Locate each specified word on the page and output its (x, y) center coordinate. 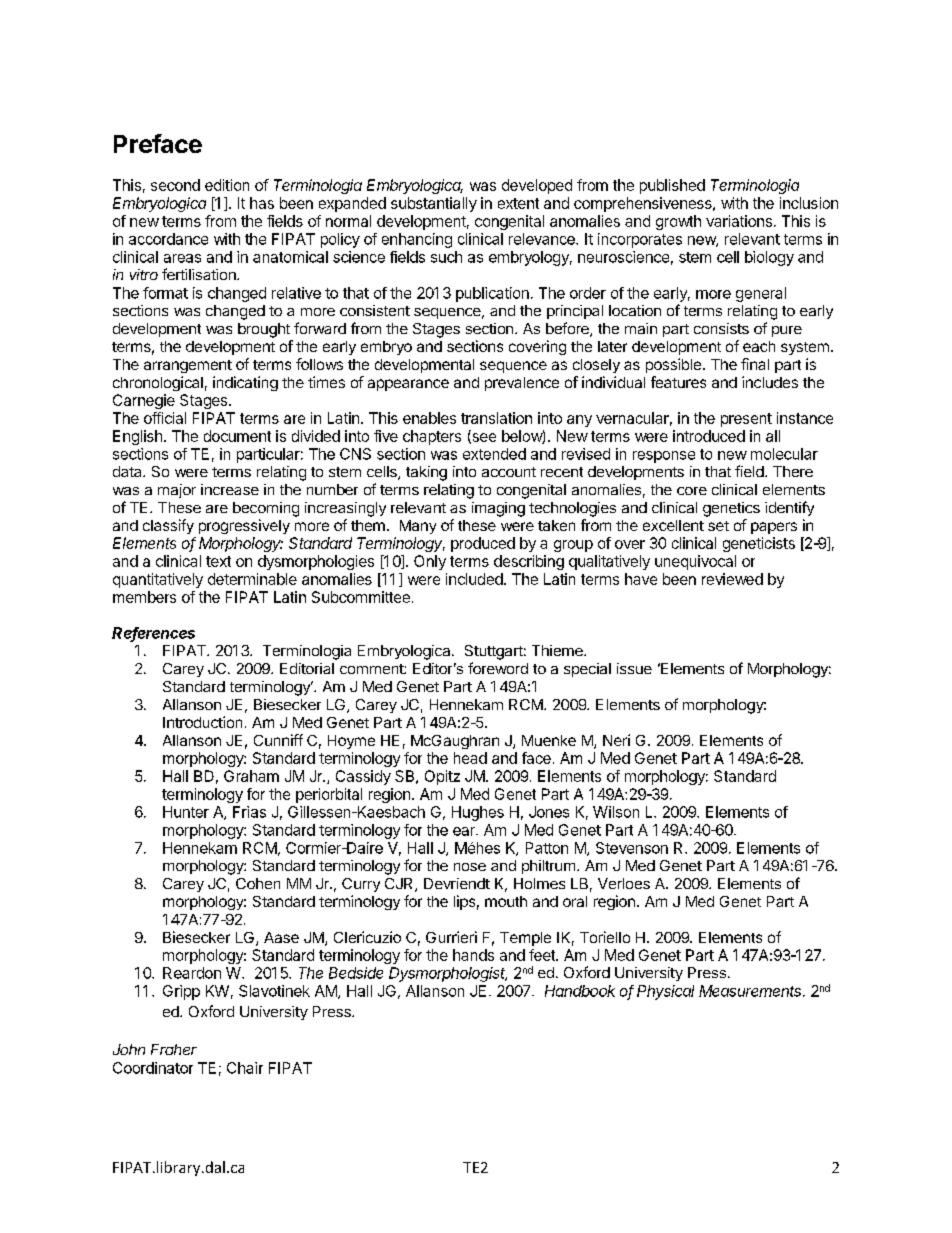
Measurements (751, 991)
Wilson (616, 812)
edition (227, 185)
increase (230, 489)
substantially (434, 204)
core (692, 491)
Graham (251, 776)
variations (739, 221)
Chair (245, 1068)
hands (473, 955)
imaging (498, 509)
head (470, 758)
